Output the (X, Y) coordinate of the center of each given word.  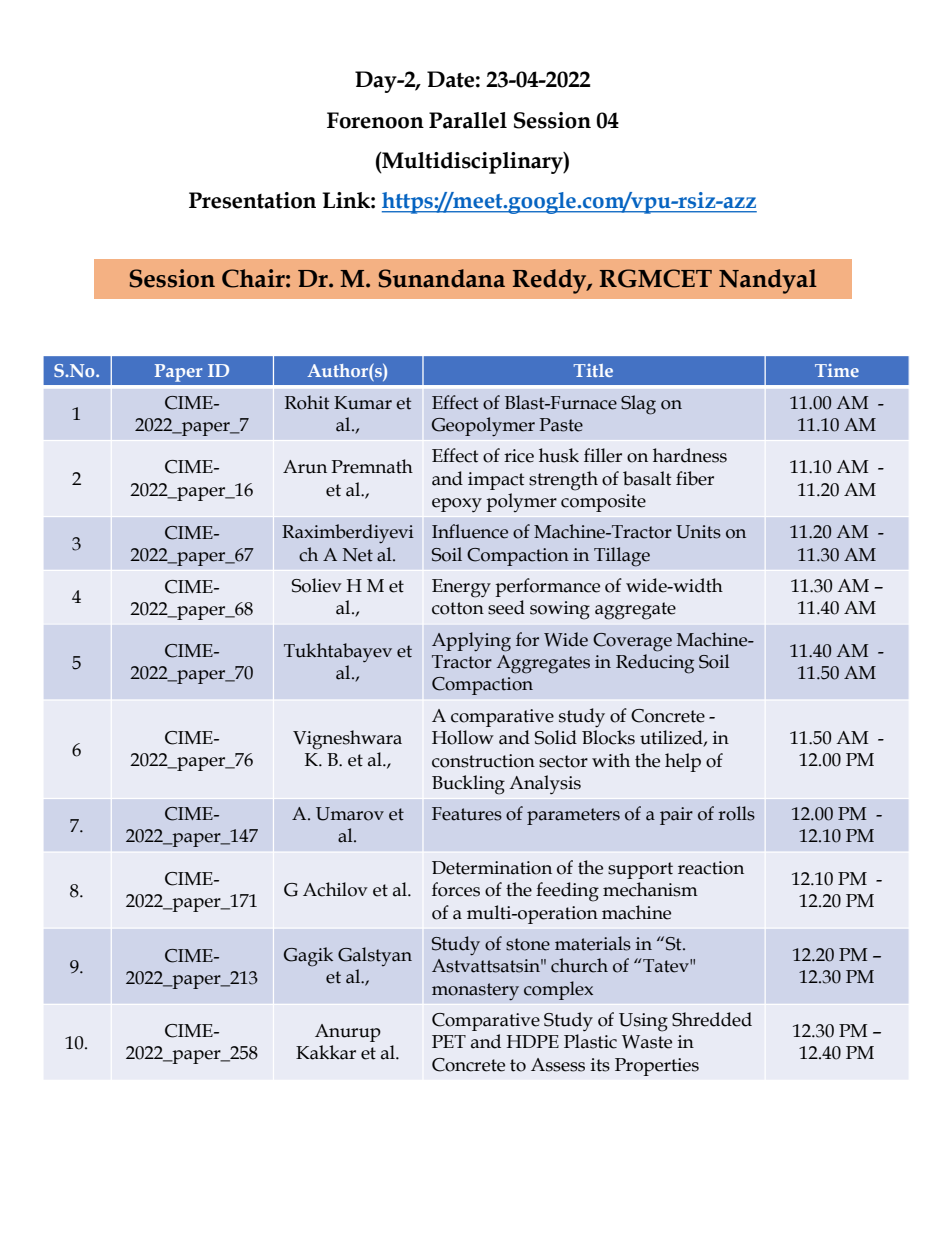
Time (837, 370)
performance (547, 587)
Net (358, 555)
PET (449, 1041)
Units (698, 532)
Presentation (252, 200)
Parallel (468, 120)
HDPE (533, 1041)
